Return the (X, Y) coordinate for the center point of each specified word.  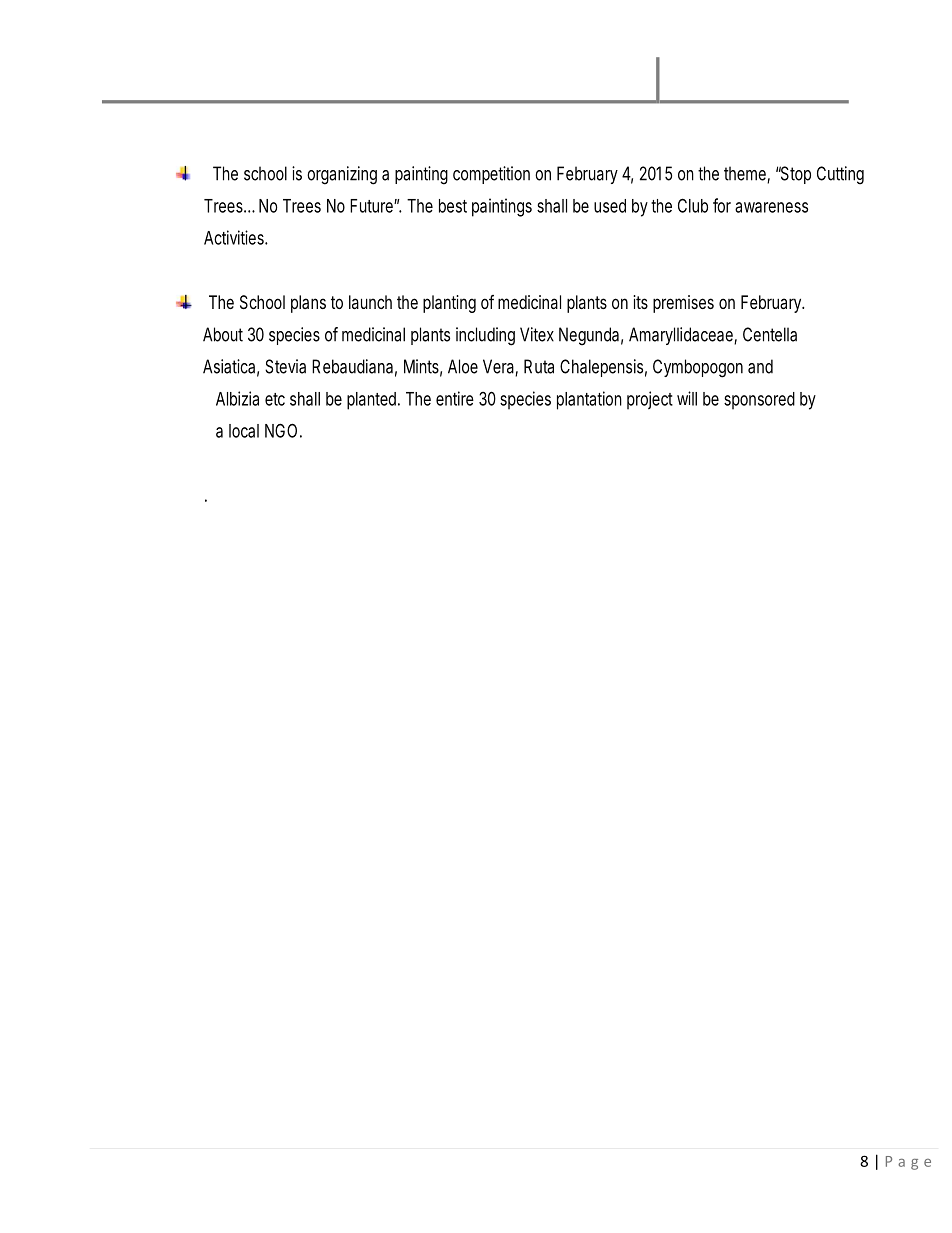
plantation (589, 400)
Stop (795, 175)
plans (308, 304)
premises (683, 304)
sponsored (759, 401)
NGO (283, 430)
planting (449, 304)
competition (491, 175)
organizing (342, 175)
